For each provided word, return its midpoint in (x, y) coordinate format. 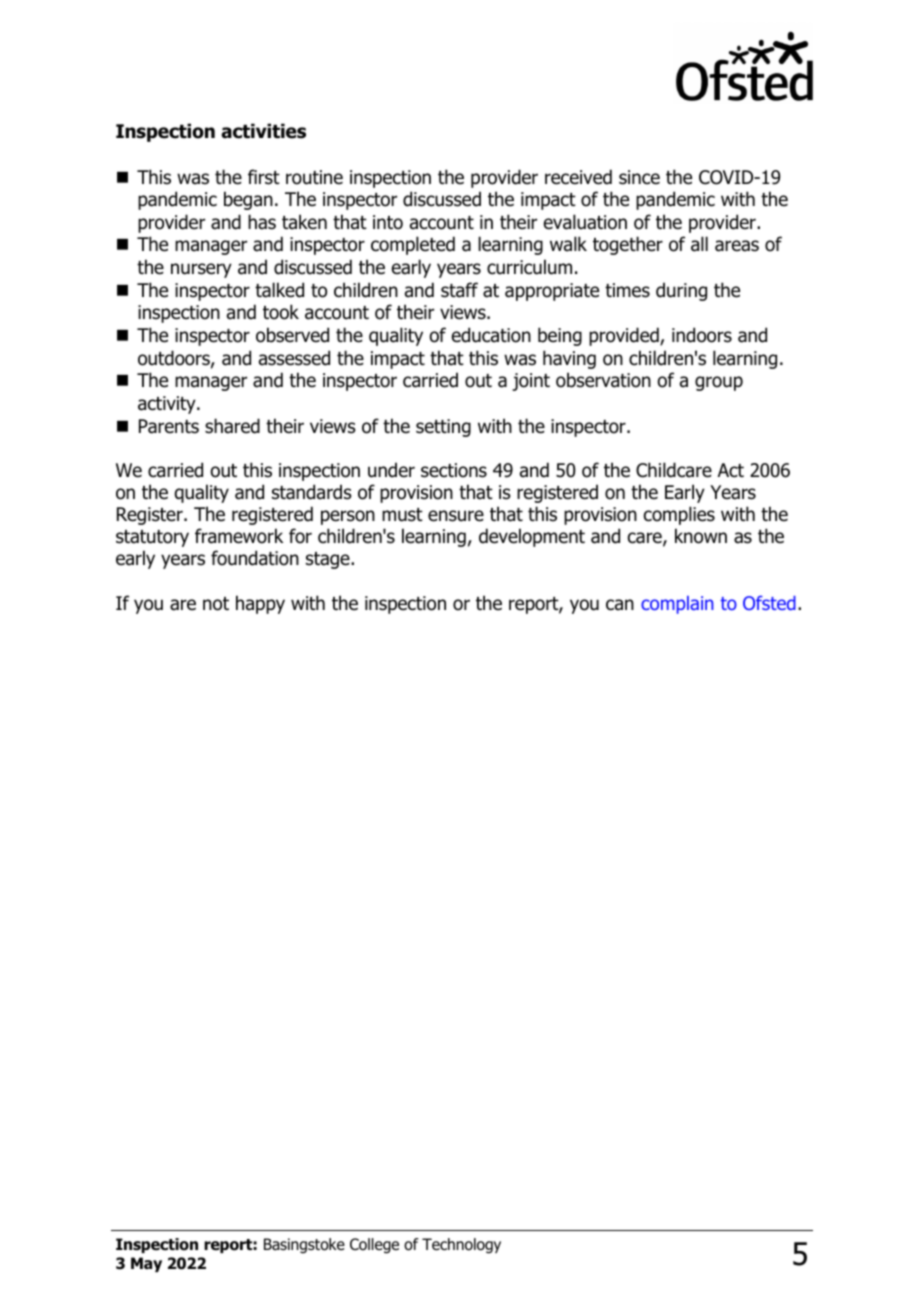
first (264, 177)
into (388, 222)
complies (679, 515)
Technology (461, 1246)
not (216, 604)
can (620, 605)
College (374, 1246)
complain (677, 605)
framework (239, 536)
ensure (456, 516)
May (146, 1264)
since (639, 177)
